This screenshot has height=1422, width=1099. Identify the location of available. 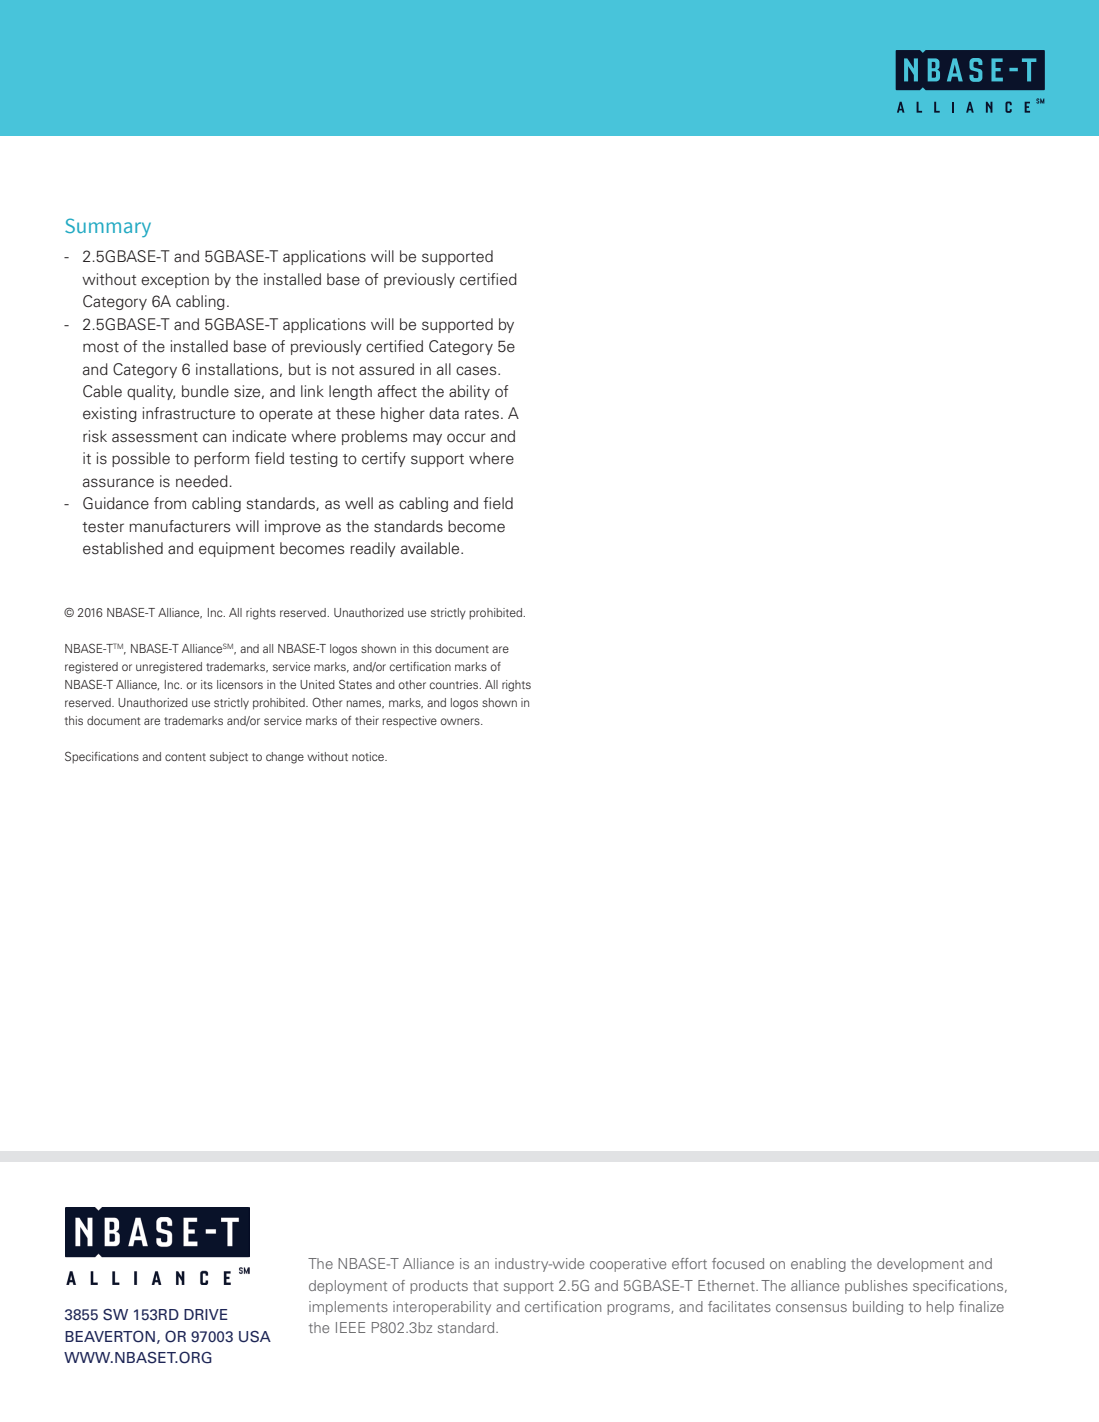
(431, 548).
